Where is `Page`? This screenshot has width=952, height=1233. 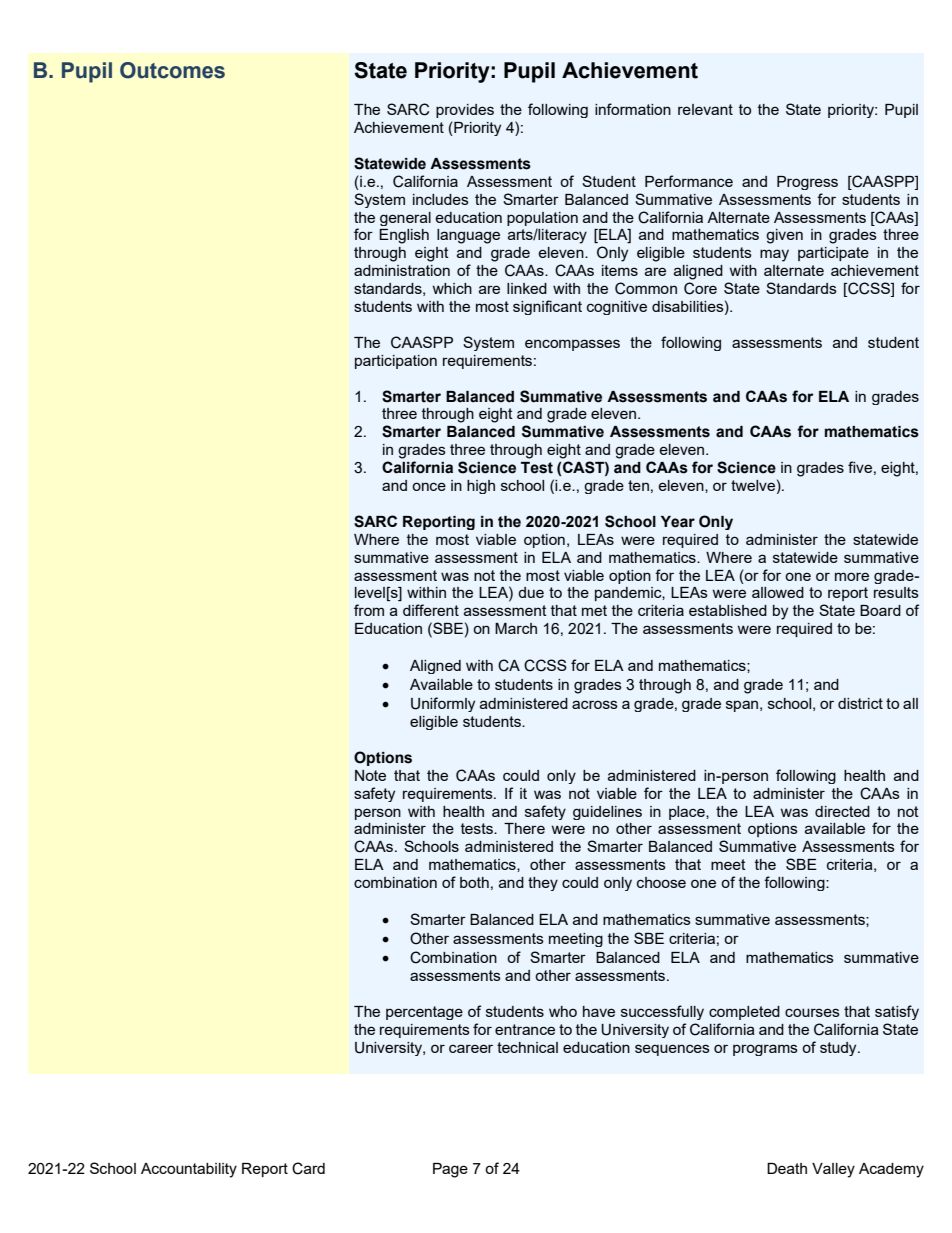
Page is located at coordinates (450, 1170).
